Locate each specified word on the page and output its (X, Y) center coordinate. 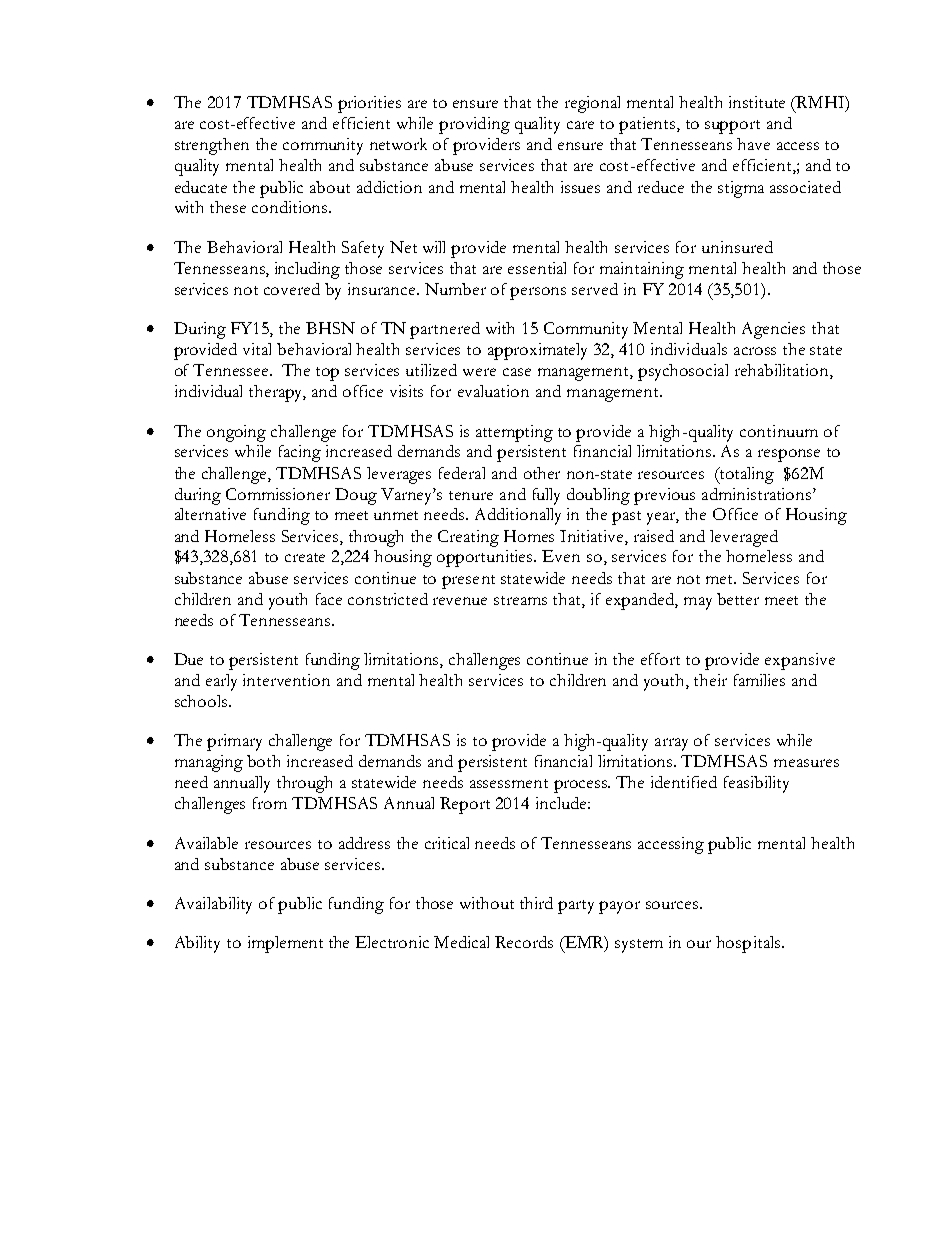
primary (234, 742)
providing (474, 125)
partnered (445, 330)
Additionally (518, 516)
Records (524, 942)
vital (257, 349)
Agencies (773, 330)
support (732, 127)
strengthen (212, 146)
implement (285, 944)
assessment (509, 783)
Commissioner (278, 494)
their (710, 680)
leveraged (744, 538)
